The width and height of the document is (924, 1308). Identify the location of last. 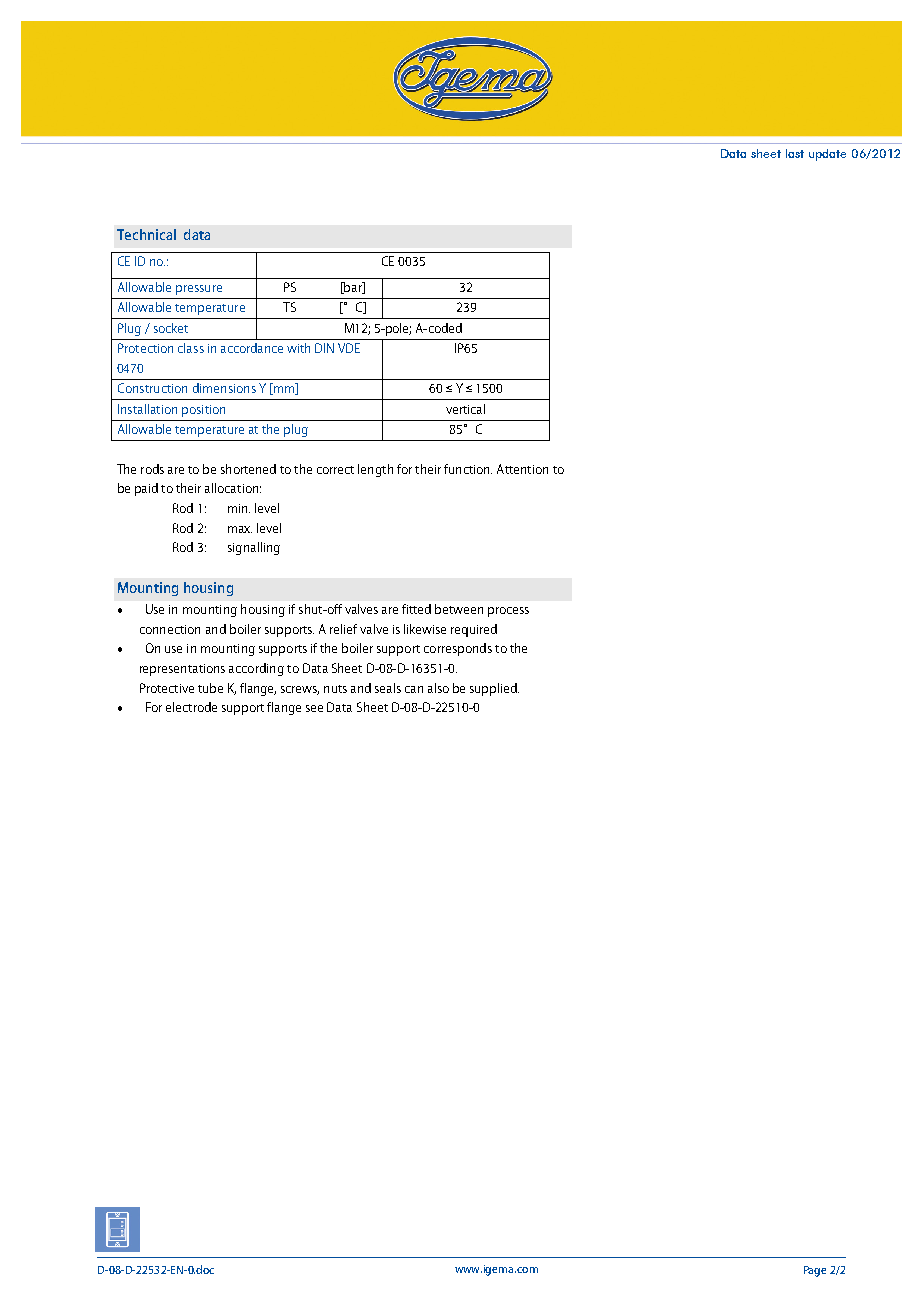
(795, 153).
